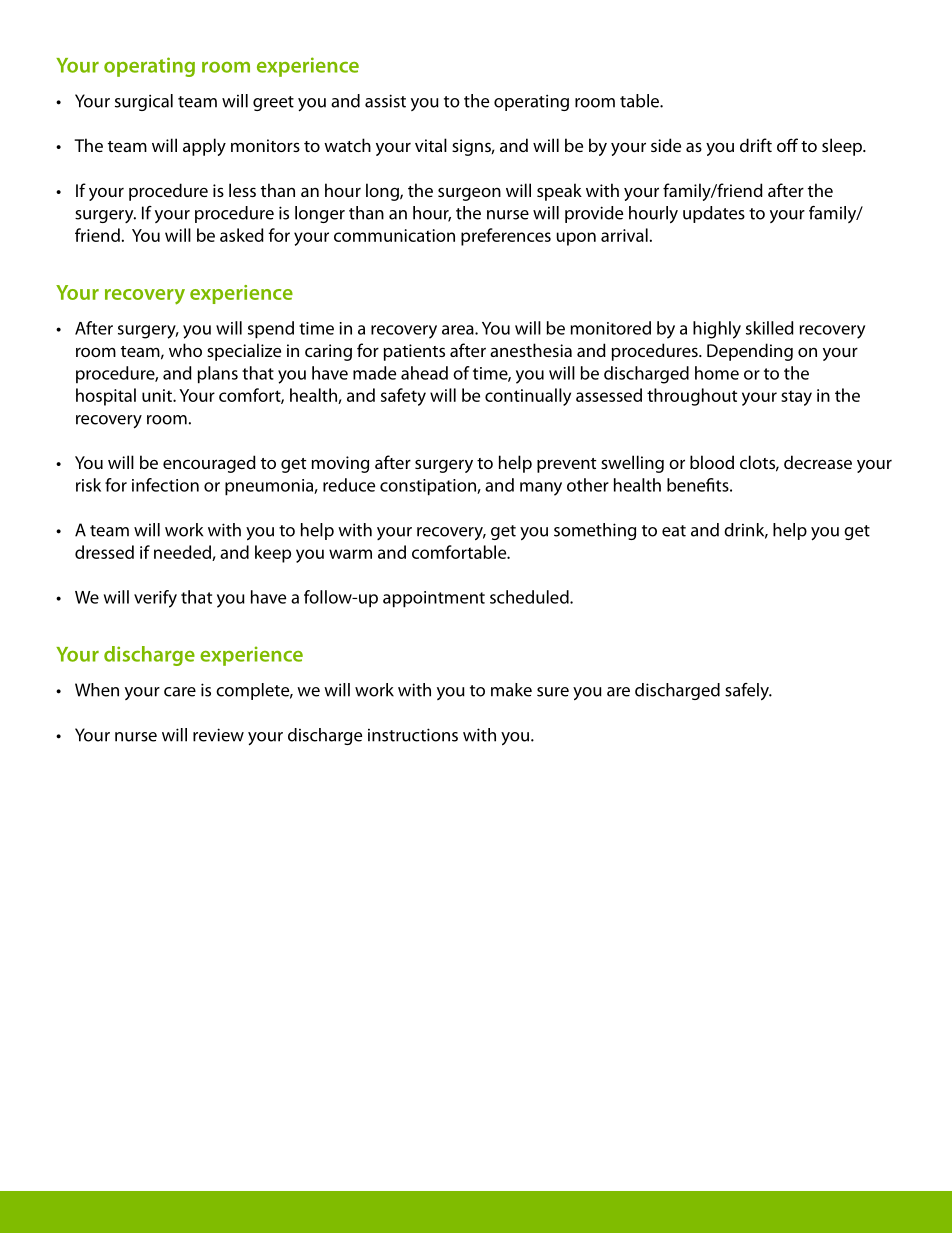 The image size is (952, 1233). What do you see at coordinates (144, 102) in the screenshot?
I see `surgical` at bounding box center [144, 102].
